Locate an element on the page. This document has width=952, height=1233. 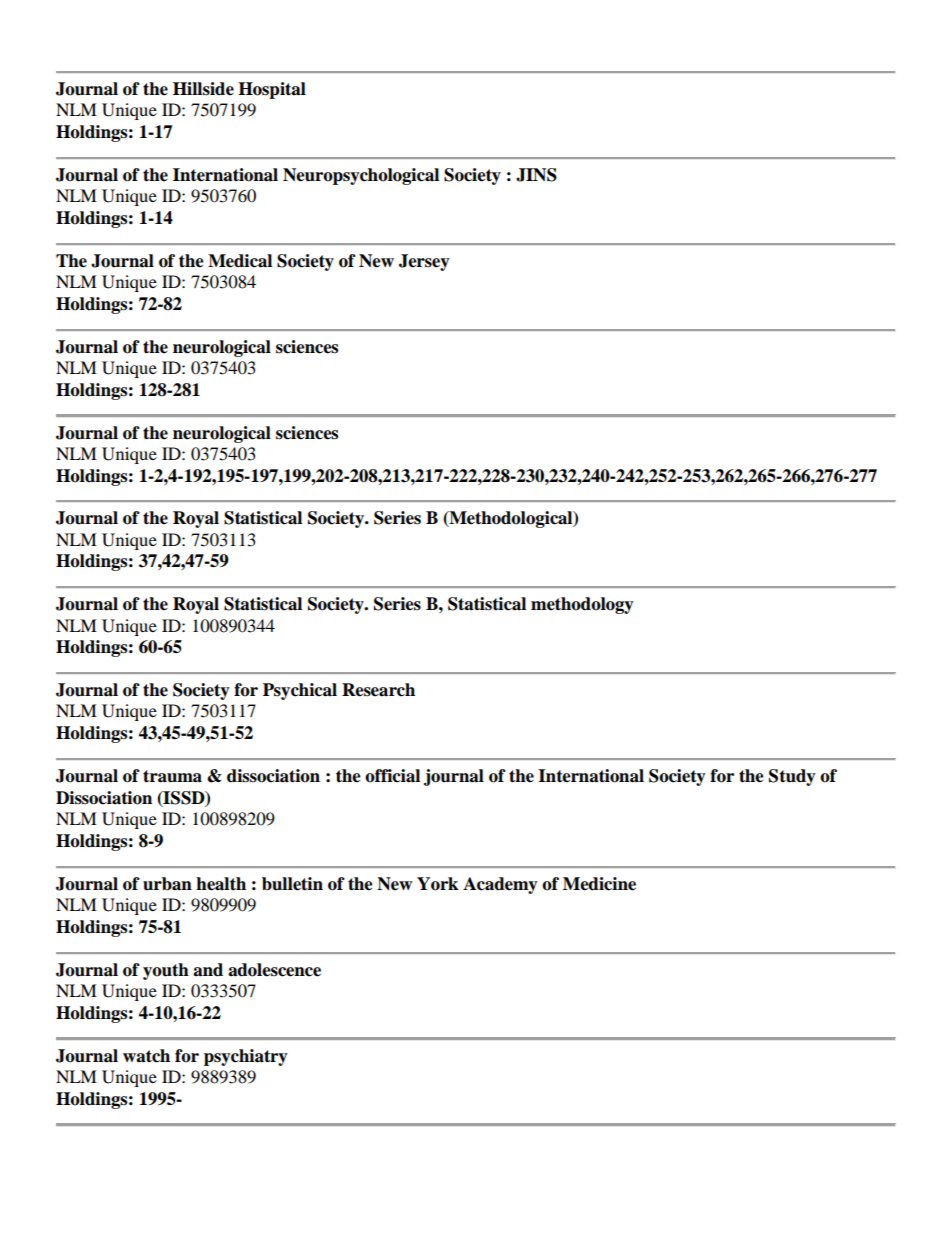
Neuropsychological is located at coordinates (361, 176).
